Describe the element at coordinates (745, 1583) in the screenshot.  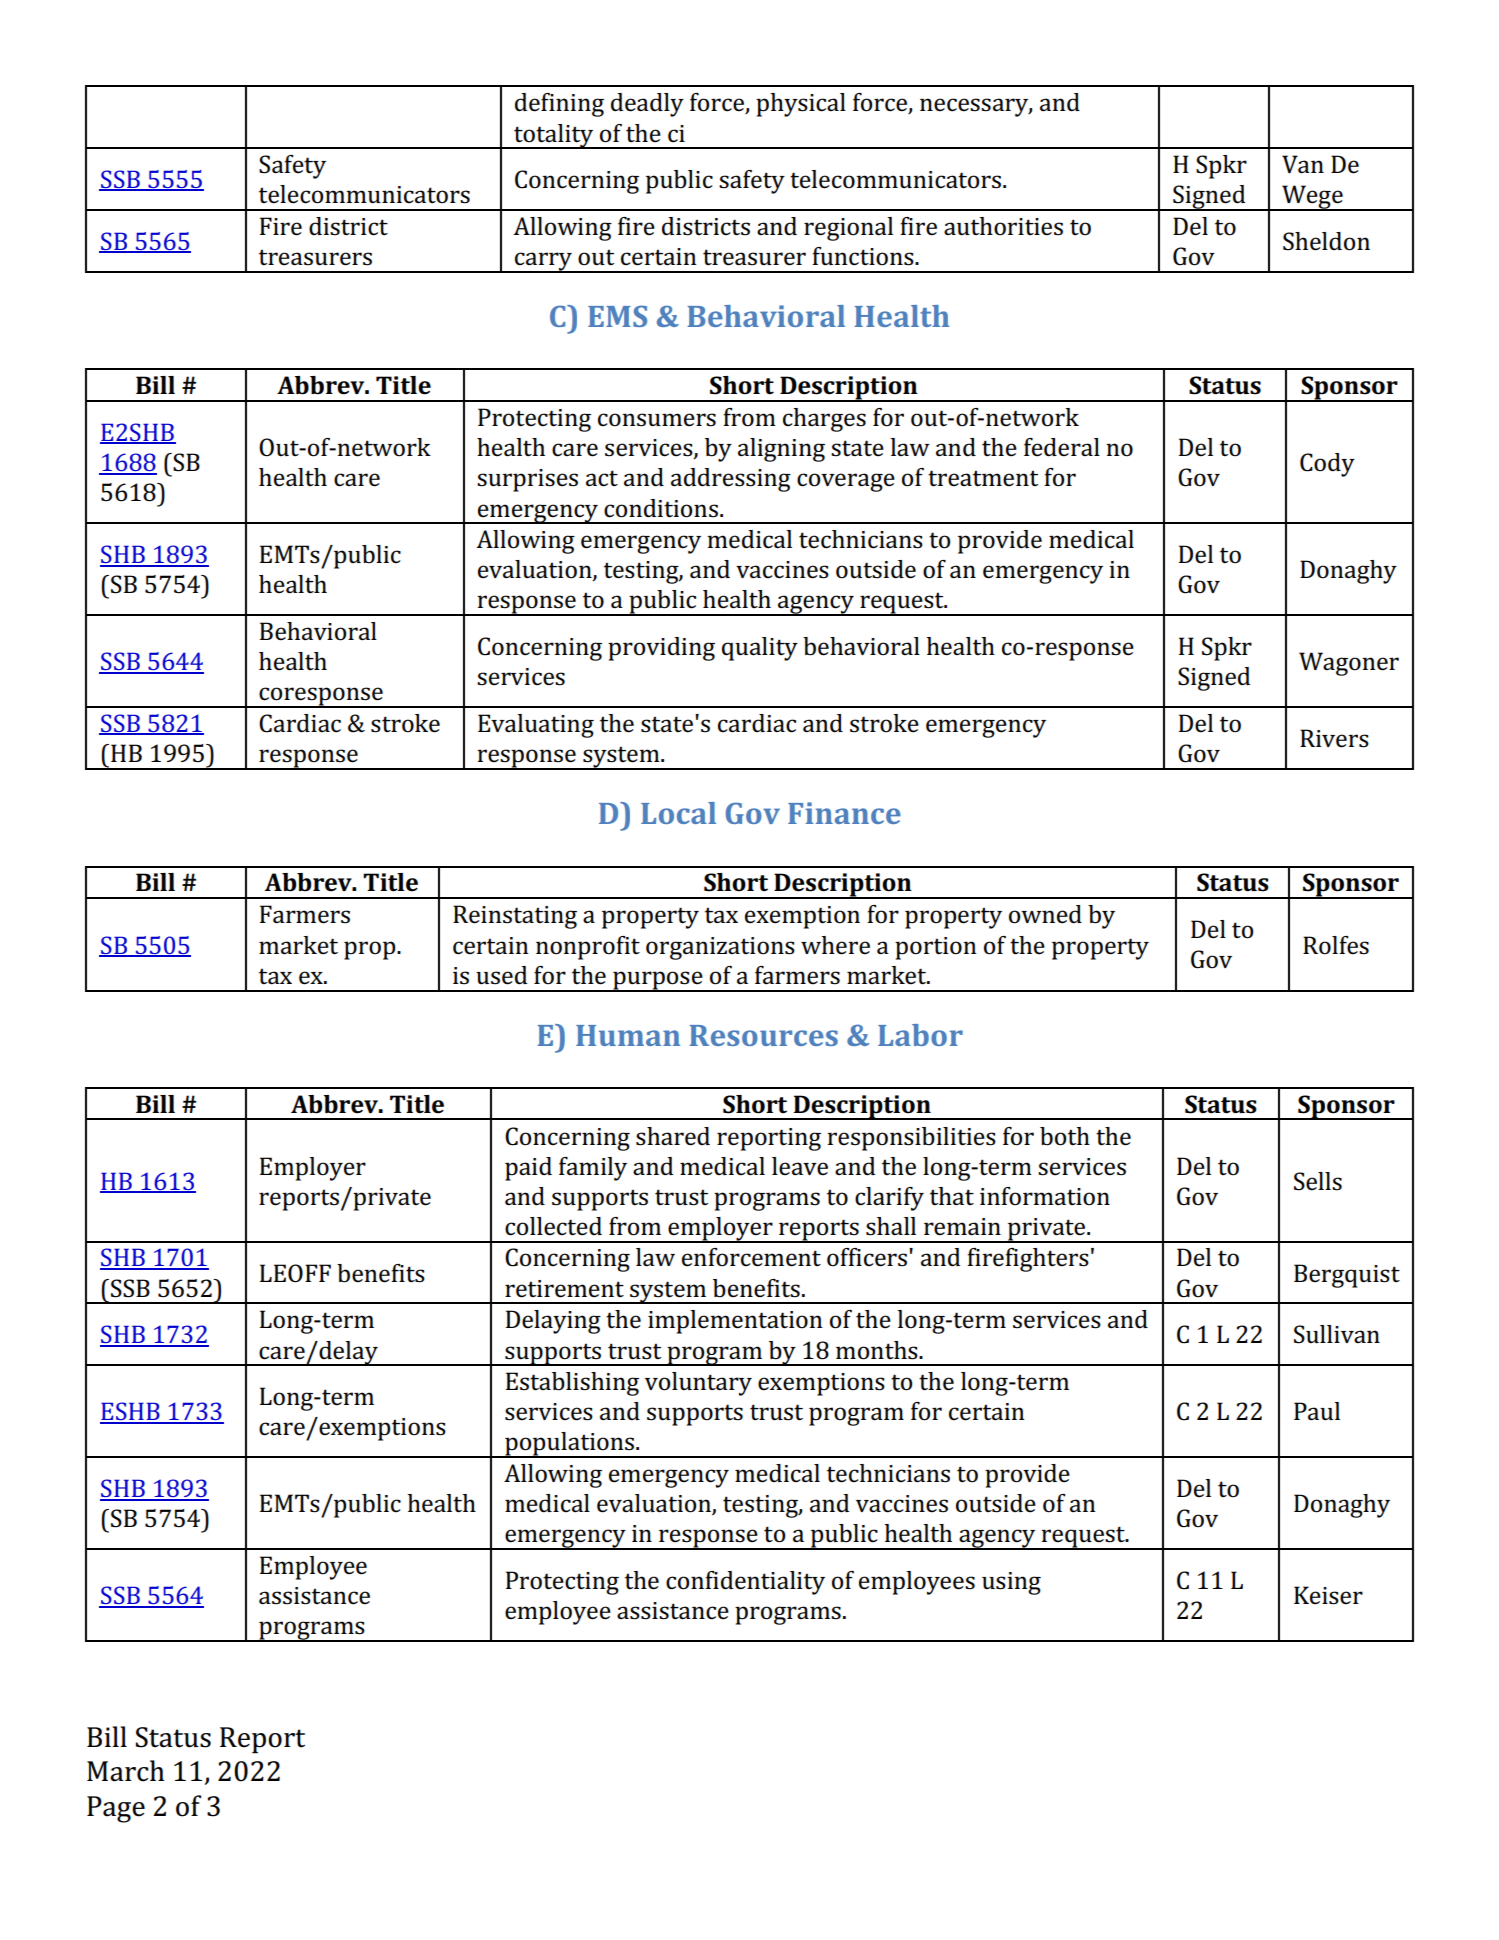
I see `confidentiality` at that location.
